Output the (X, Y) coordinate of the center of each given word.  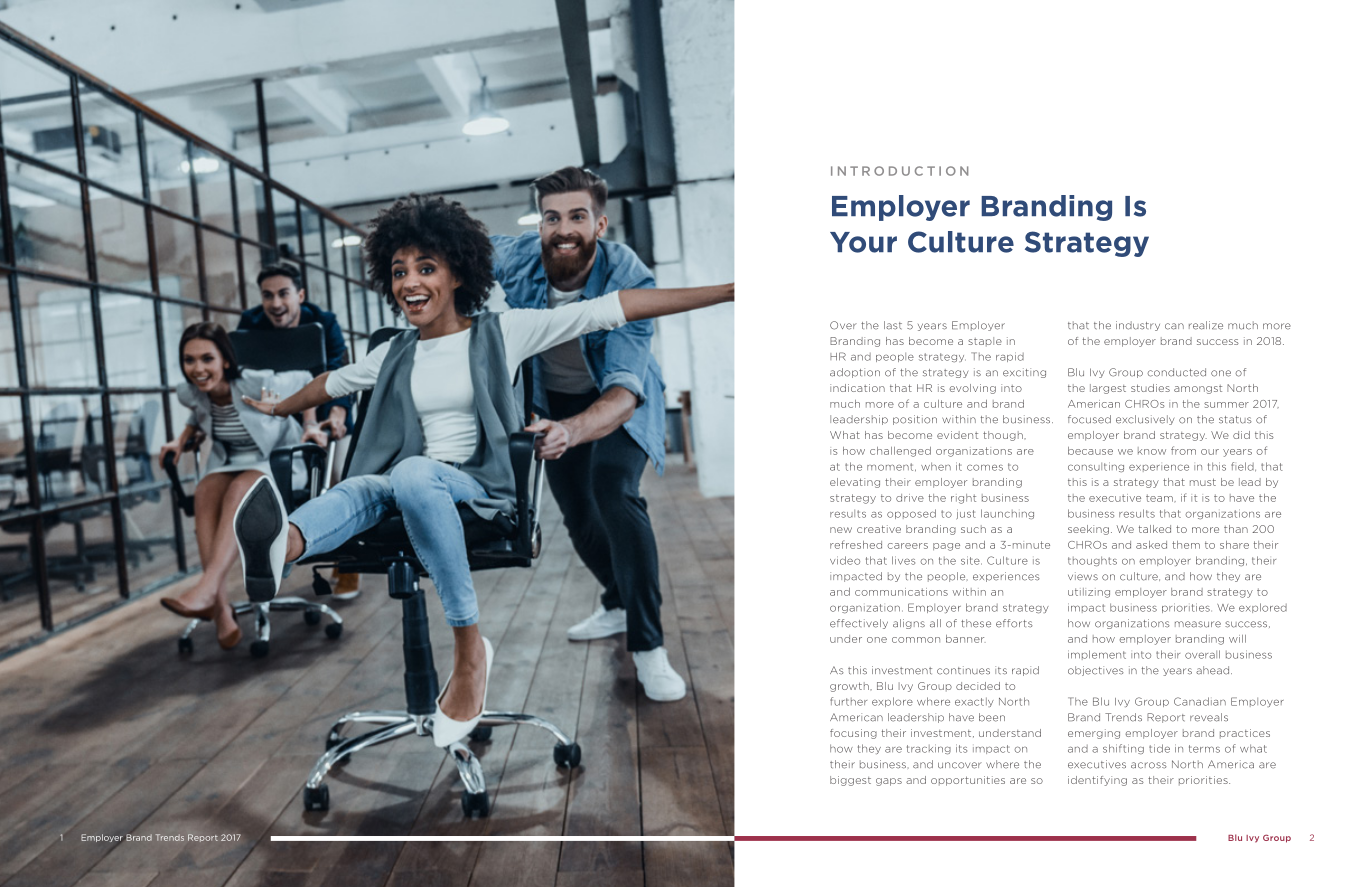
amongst (1198, 389)
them (1186, 545)
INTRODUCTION (899, 171)
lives (903, 560)
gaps (889, 782)
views (1083, 576)
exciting (1024, 373)
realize (1206, 325)
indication (857, 388)
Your (863, 242)
